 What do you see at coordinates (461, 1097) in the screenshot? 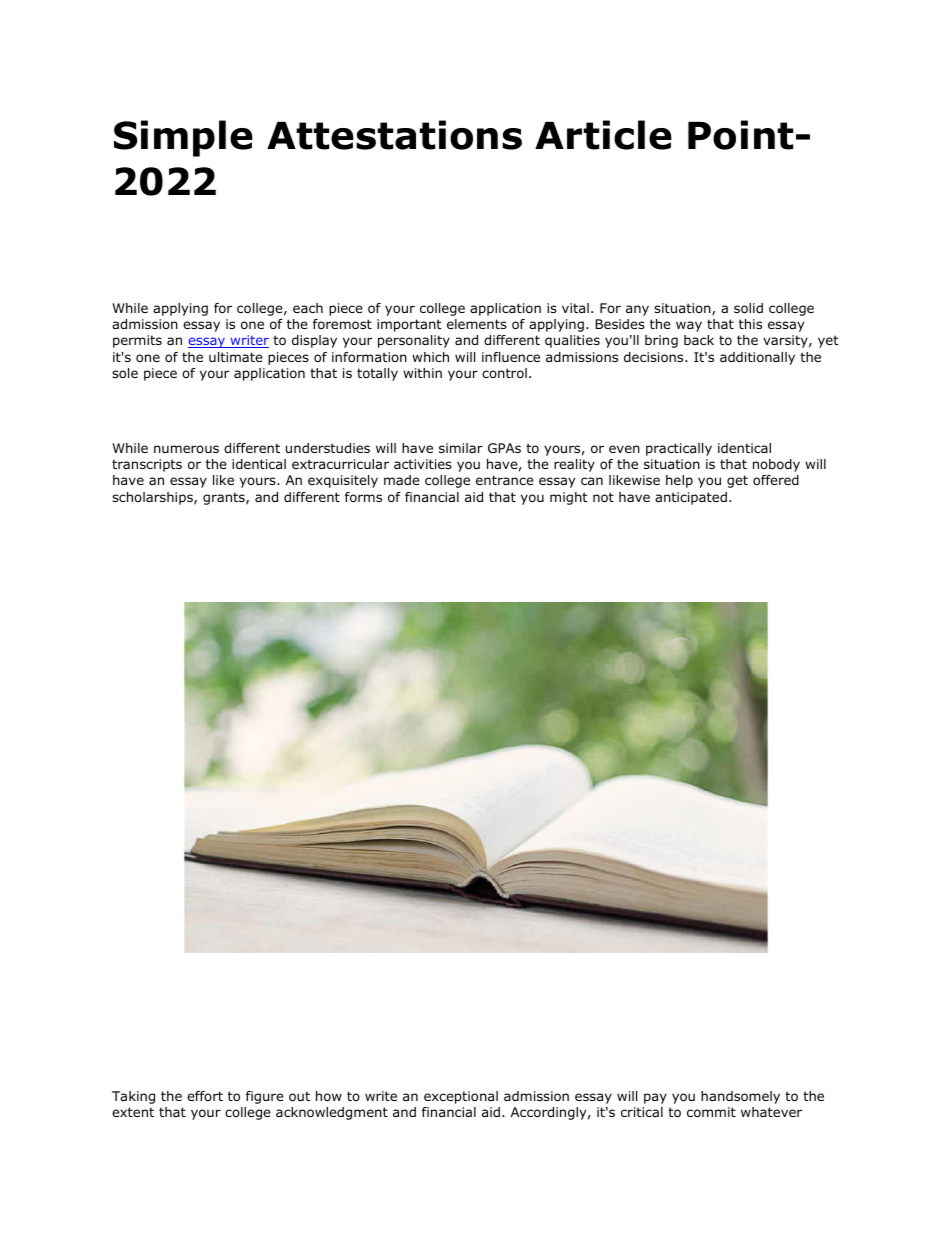
I see `exceptional` at bounding box center [461, 1097].
